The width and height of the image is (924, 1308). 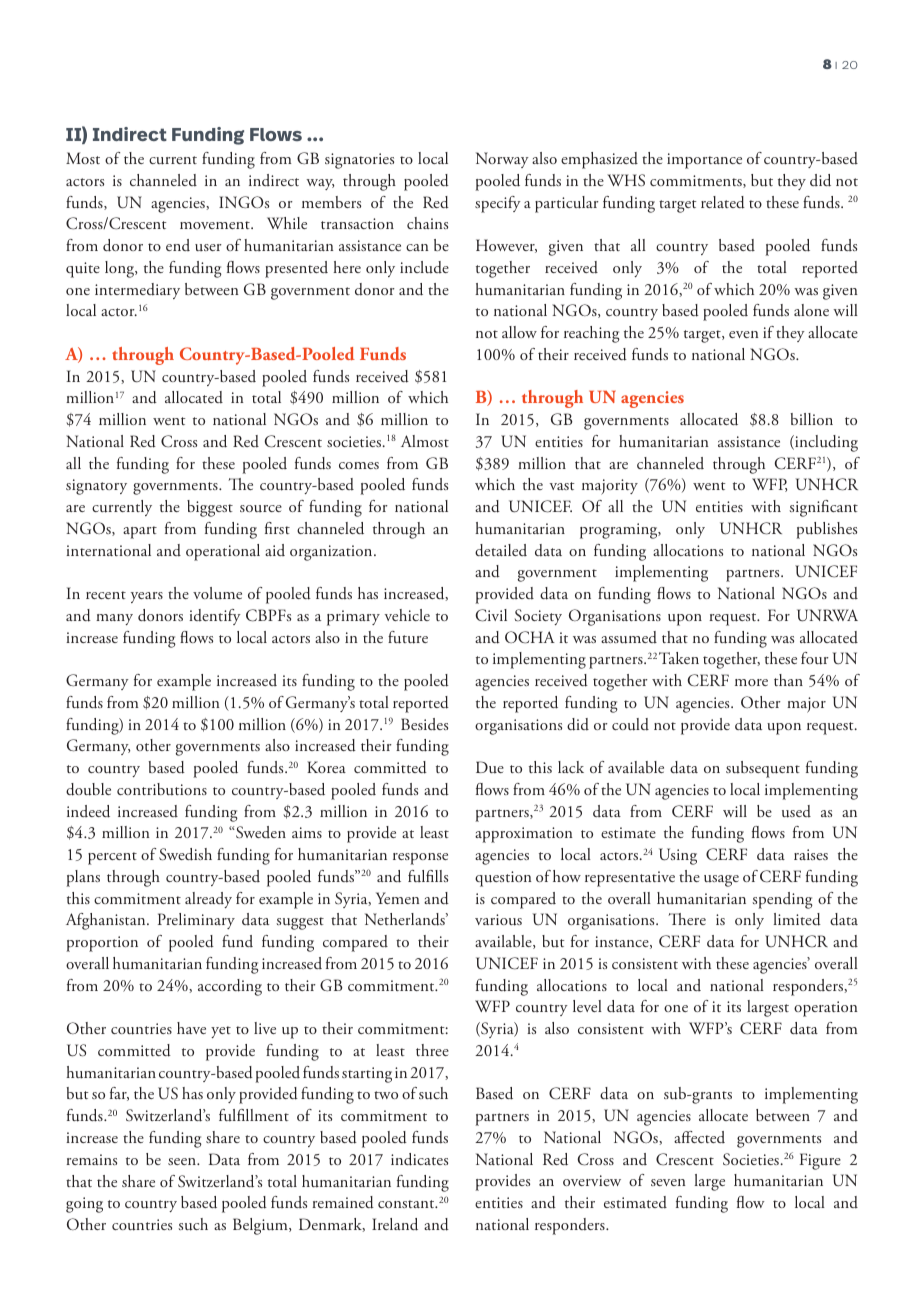 I want to click on going, so click(x=84, y=1205).
